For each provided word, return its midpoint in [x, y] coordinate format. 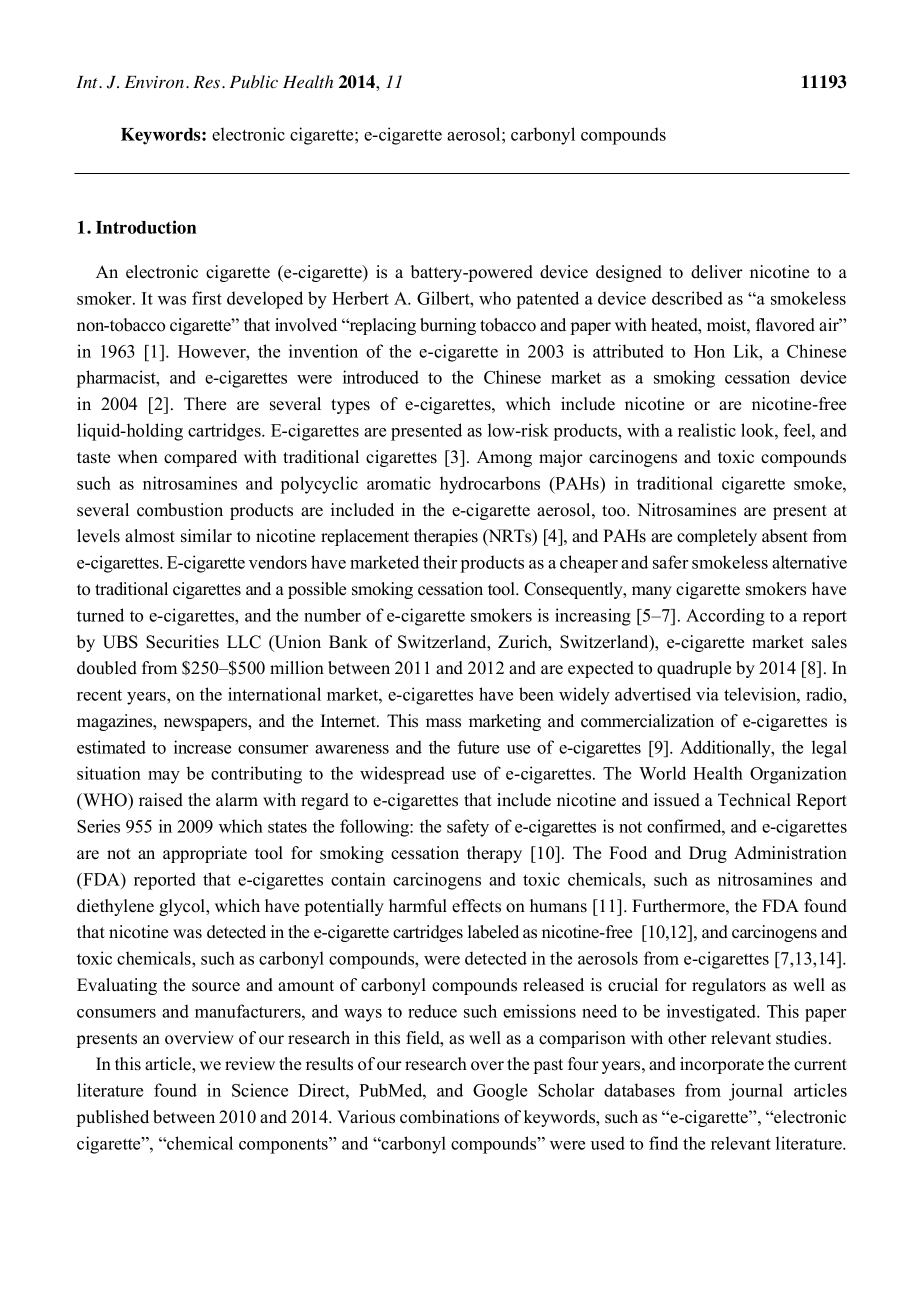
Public [254, 82]
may [164, 777]
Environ [156, 82]
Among [504, 458]
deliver [717, 272]
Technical [754, 800]
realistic [707, 430]
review [250, 1064]
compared [200, 458]
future [478, 747]
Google [500, 1092]
